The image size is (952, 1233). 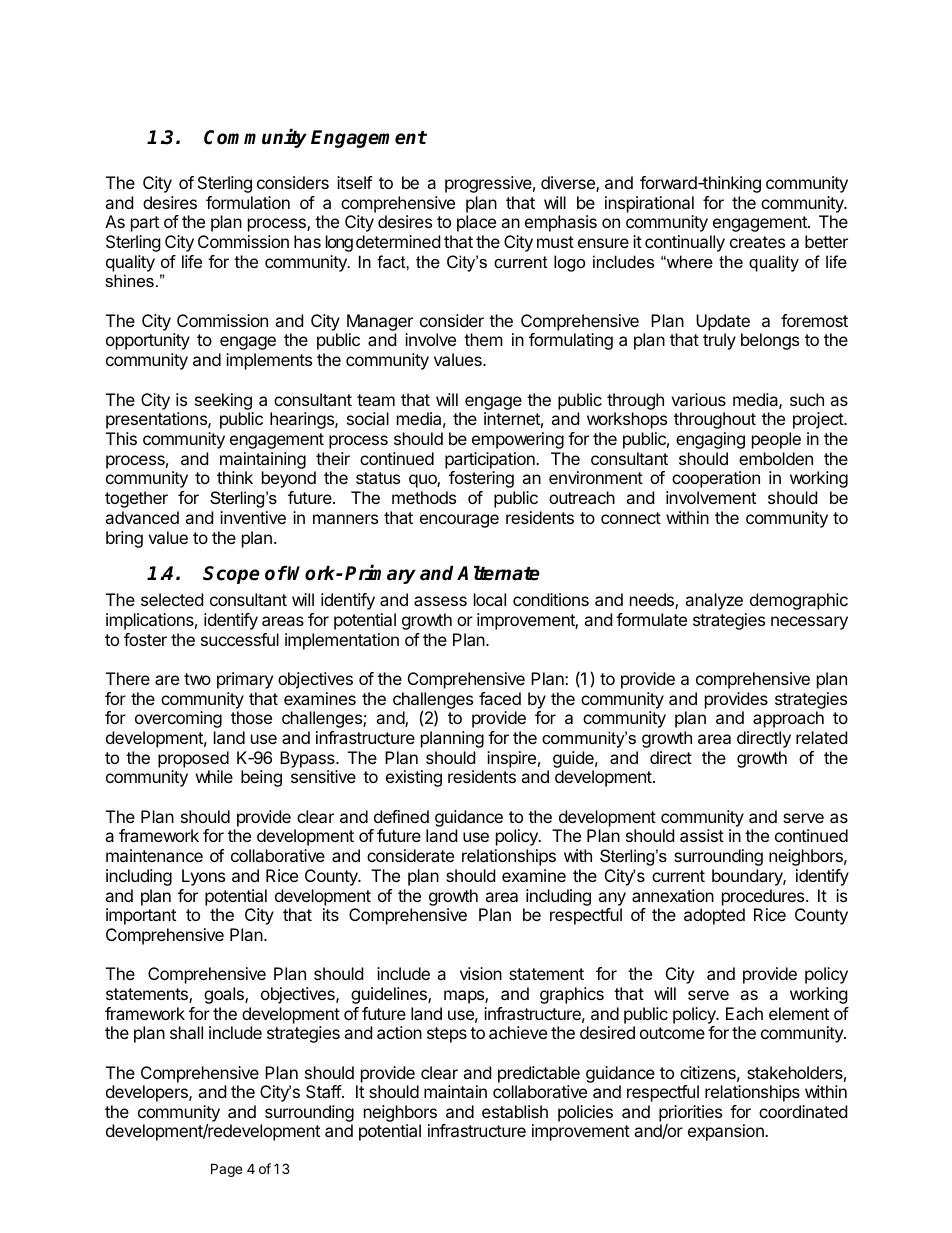 What do you see at coordinates (203, 877) in the document?
I see `Lyons` at bounding box center [203, 877].
